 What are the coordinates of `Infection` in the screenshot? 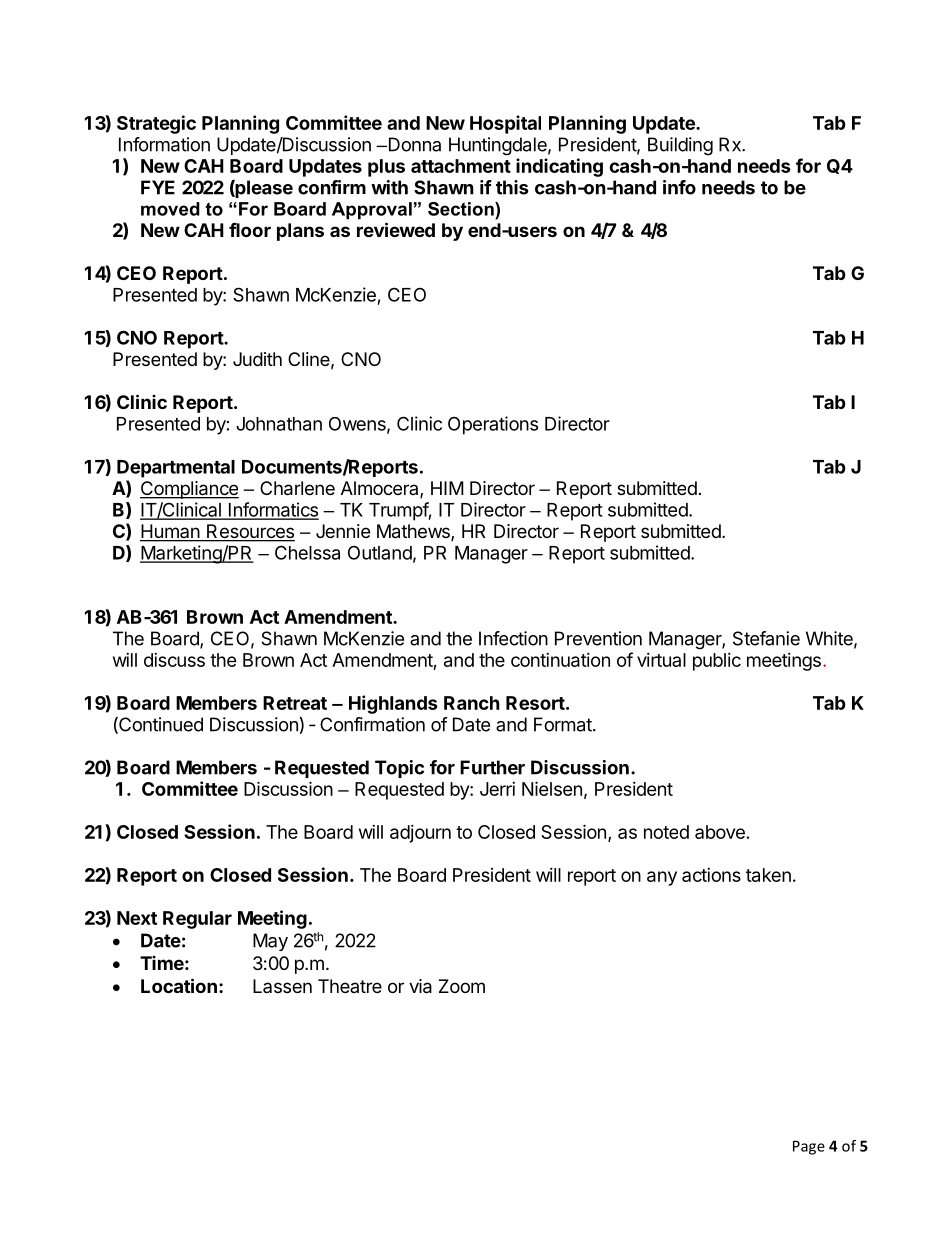 It's located at (513, 638).
